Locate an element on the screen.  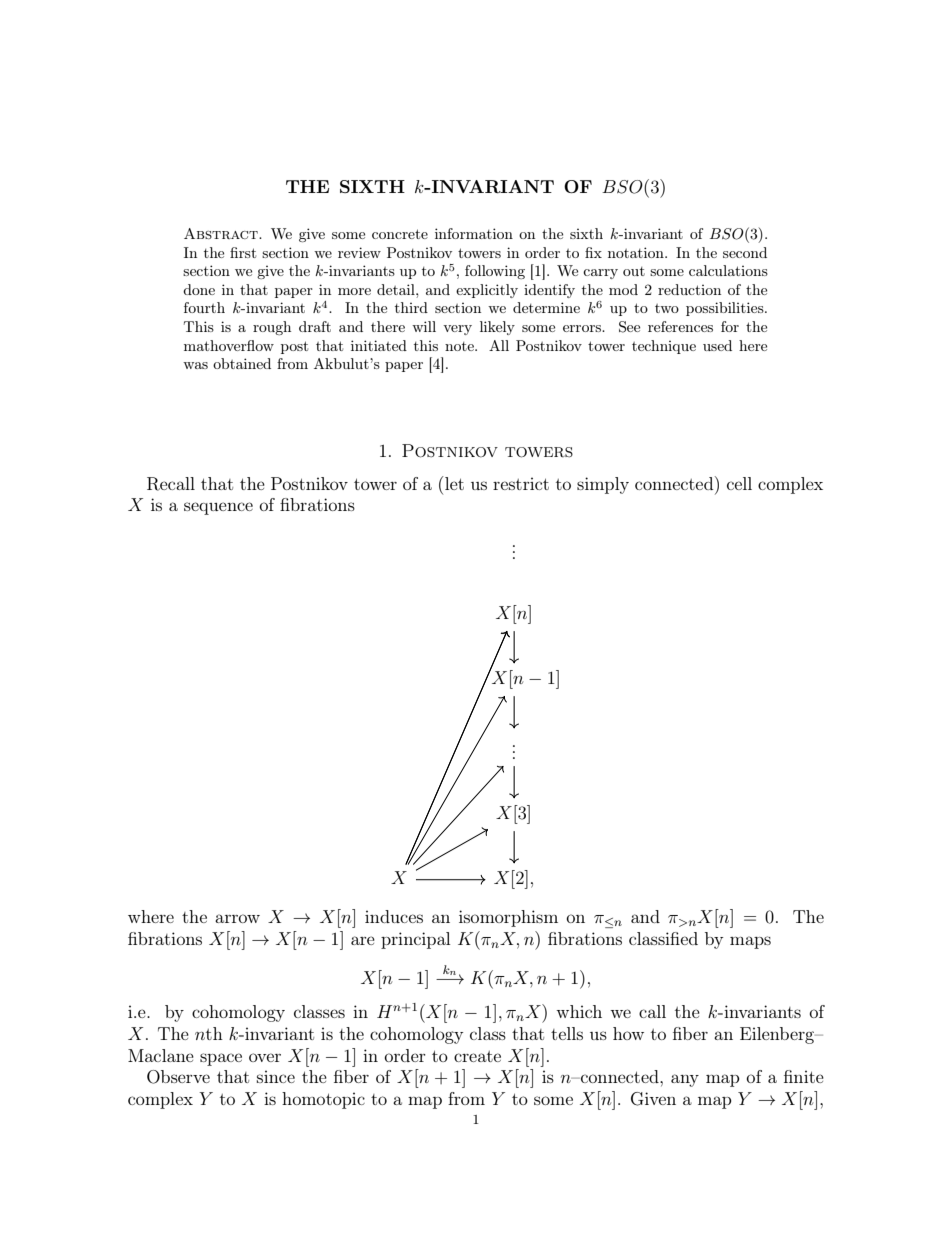
cell is located at coordinates (739, 483).
